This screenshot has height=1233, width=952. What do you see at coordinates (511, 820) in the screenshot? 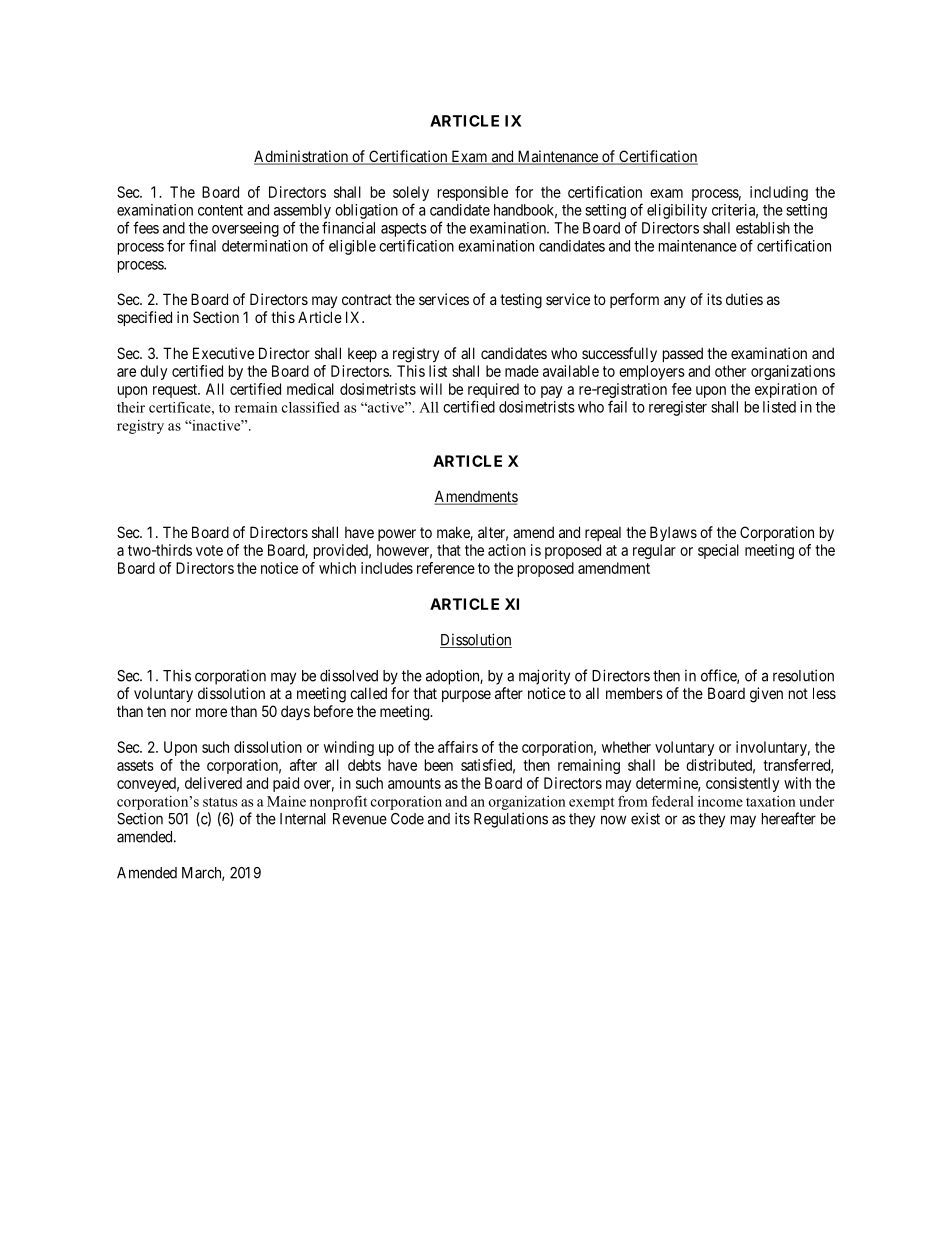
I see `Regulations` at bounding box center [511, 820].
